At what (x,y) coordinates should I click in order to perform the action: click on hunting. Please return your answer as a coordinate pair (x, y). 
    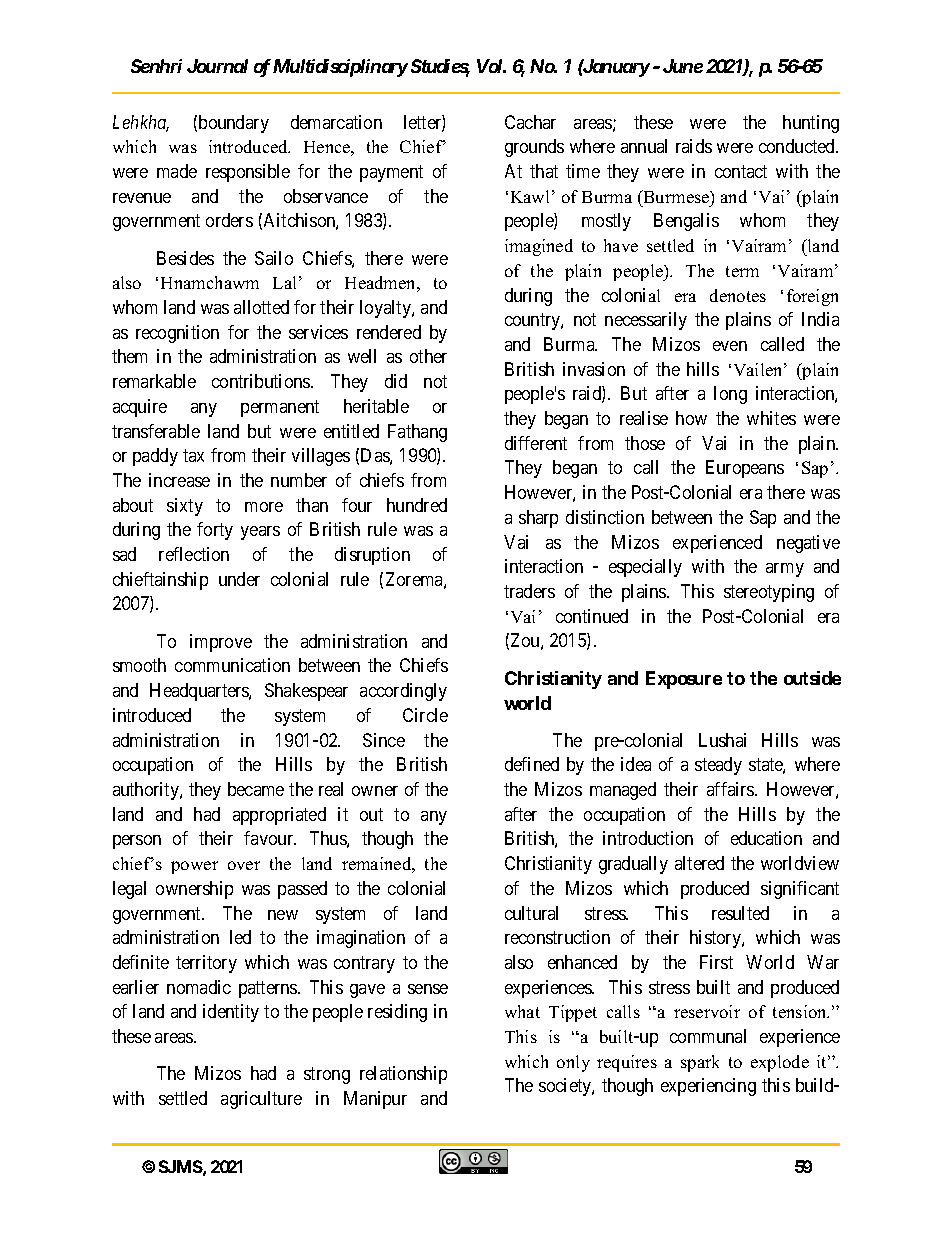
    Looking at the image, I should click on (811, 124).
